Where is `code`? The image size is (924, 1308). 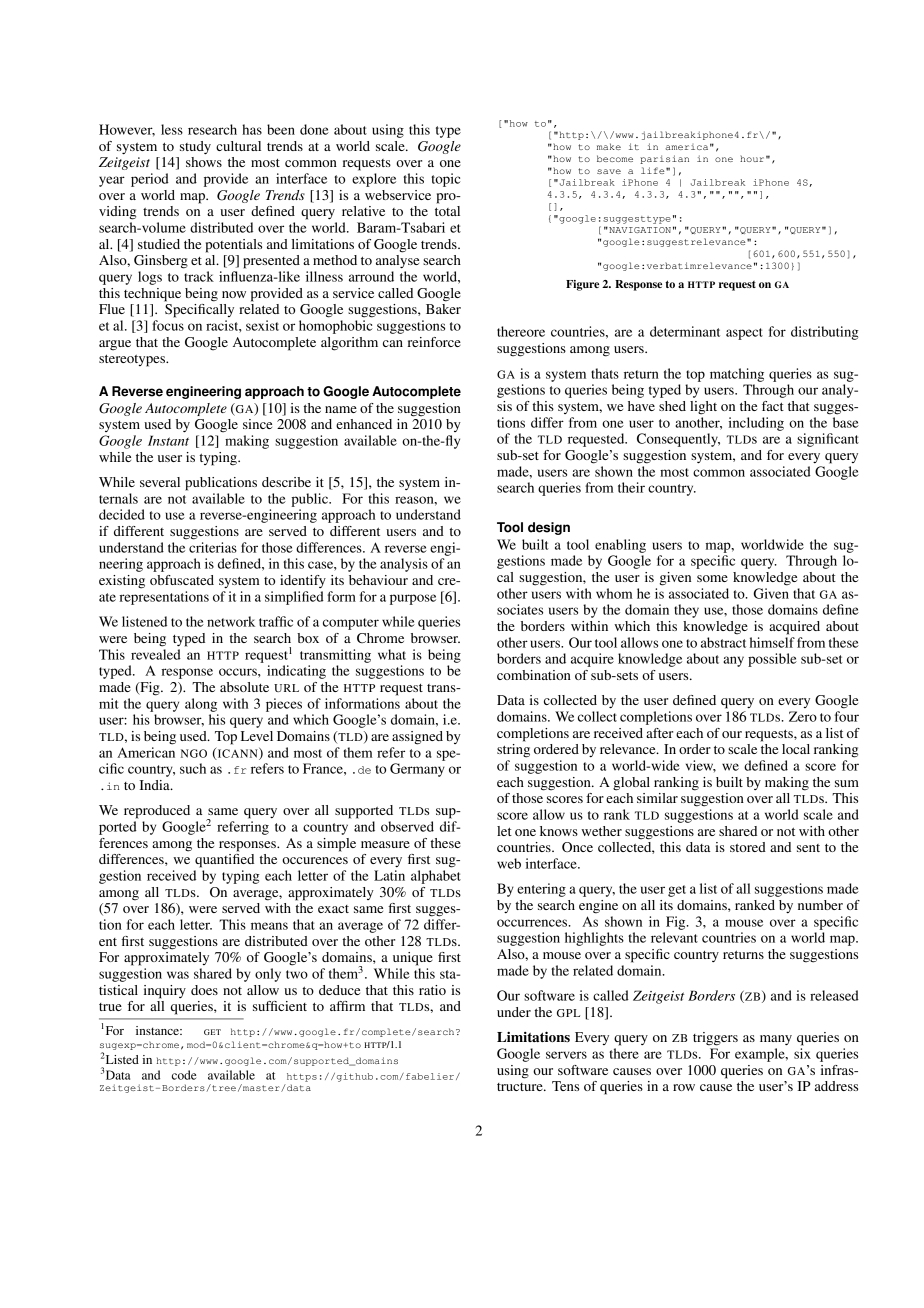 code is located at coordinates (184, 1075).
